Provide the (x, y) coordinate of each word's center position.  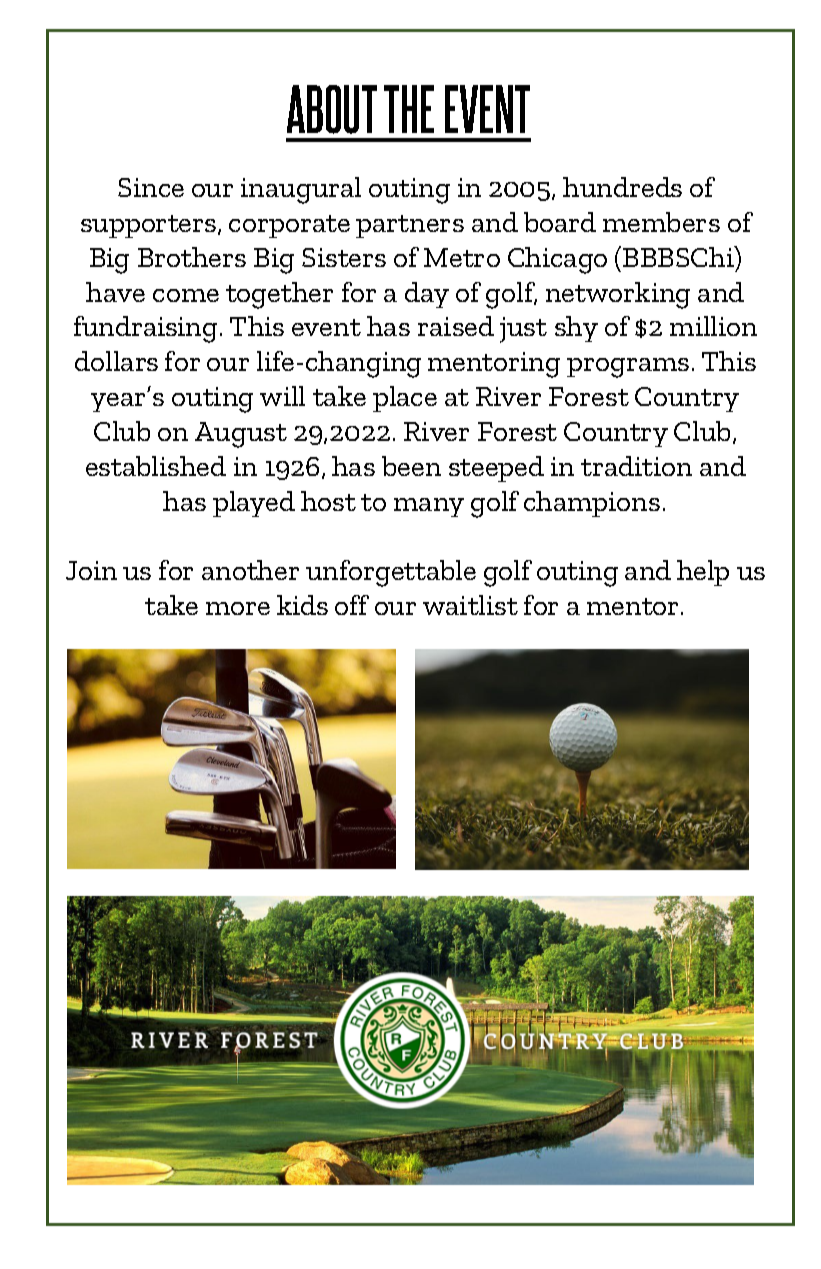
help (703, 573)
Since (151, 187)
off (352, 605)
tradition (636, 466)
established (156, 466)
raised (456, 326)
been (411, 466)
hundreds (622, 187)
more (238, 608)
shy (576, 329)
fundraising (145, 329)
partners (410, 226)
